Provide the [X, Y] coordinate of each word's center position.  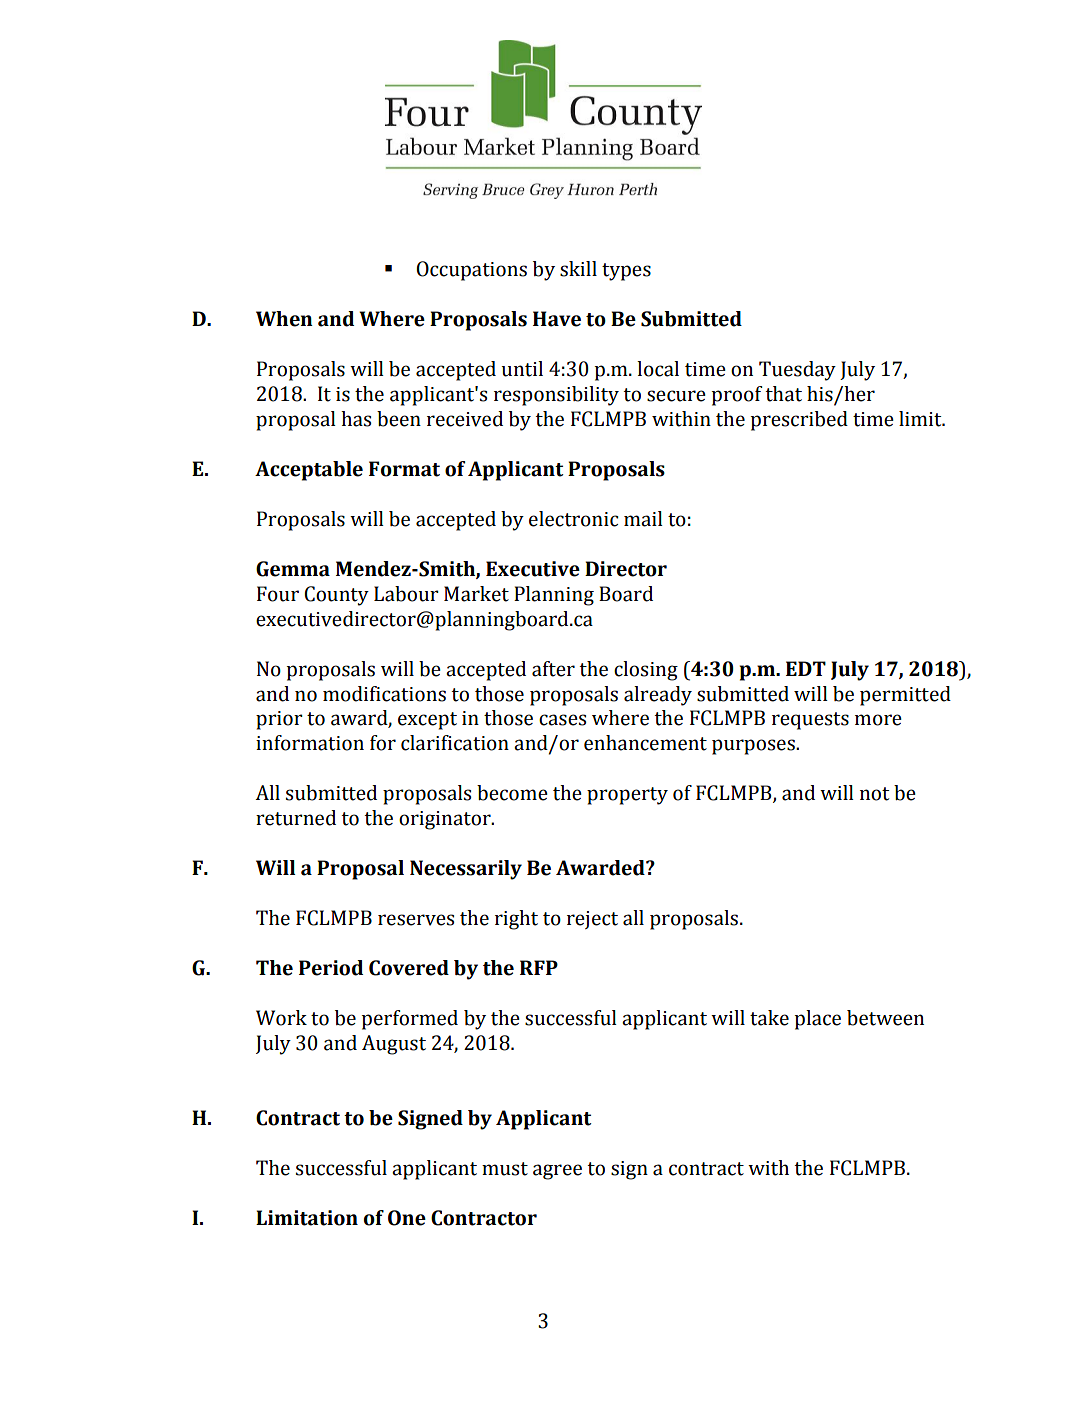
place [817, 1020]
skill [578, 269]
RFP [539, 967]
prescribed [799, 421]
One [407, 1218]
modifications [384, 694]
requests [810, 721]
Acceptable [309, 471]
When [284, 319]
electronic [574, 519]
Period [331, 968]
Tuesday [797, 371]
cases [562, 720]
